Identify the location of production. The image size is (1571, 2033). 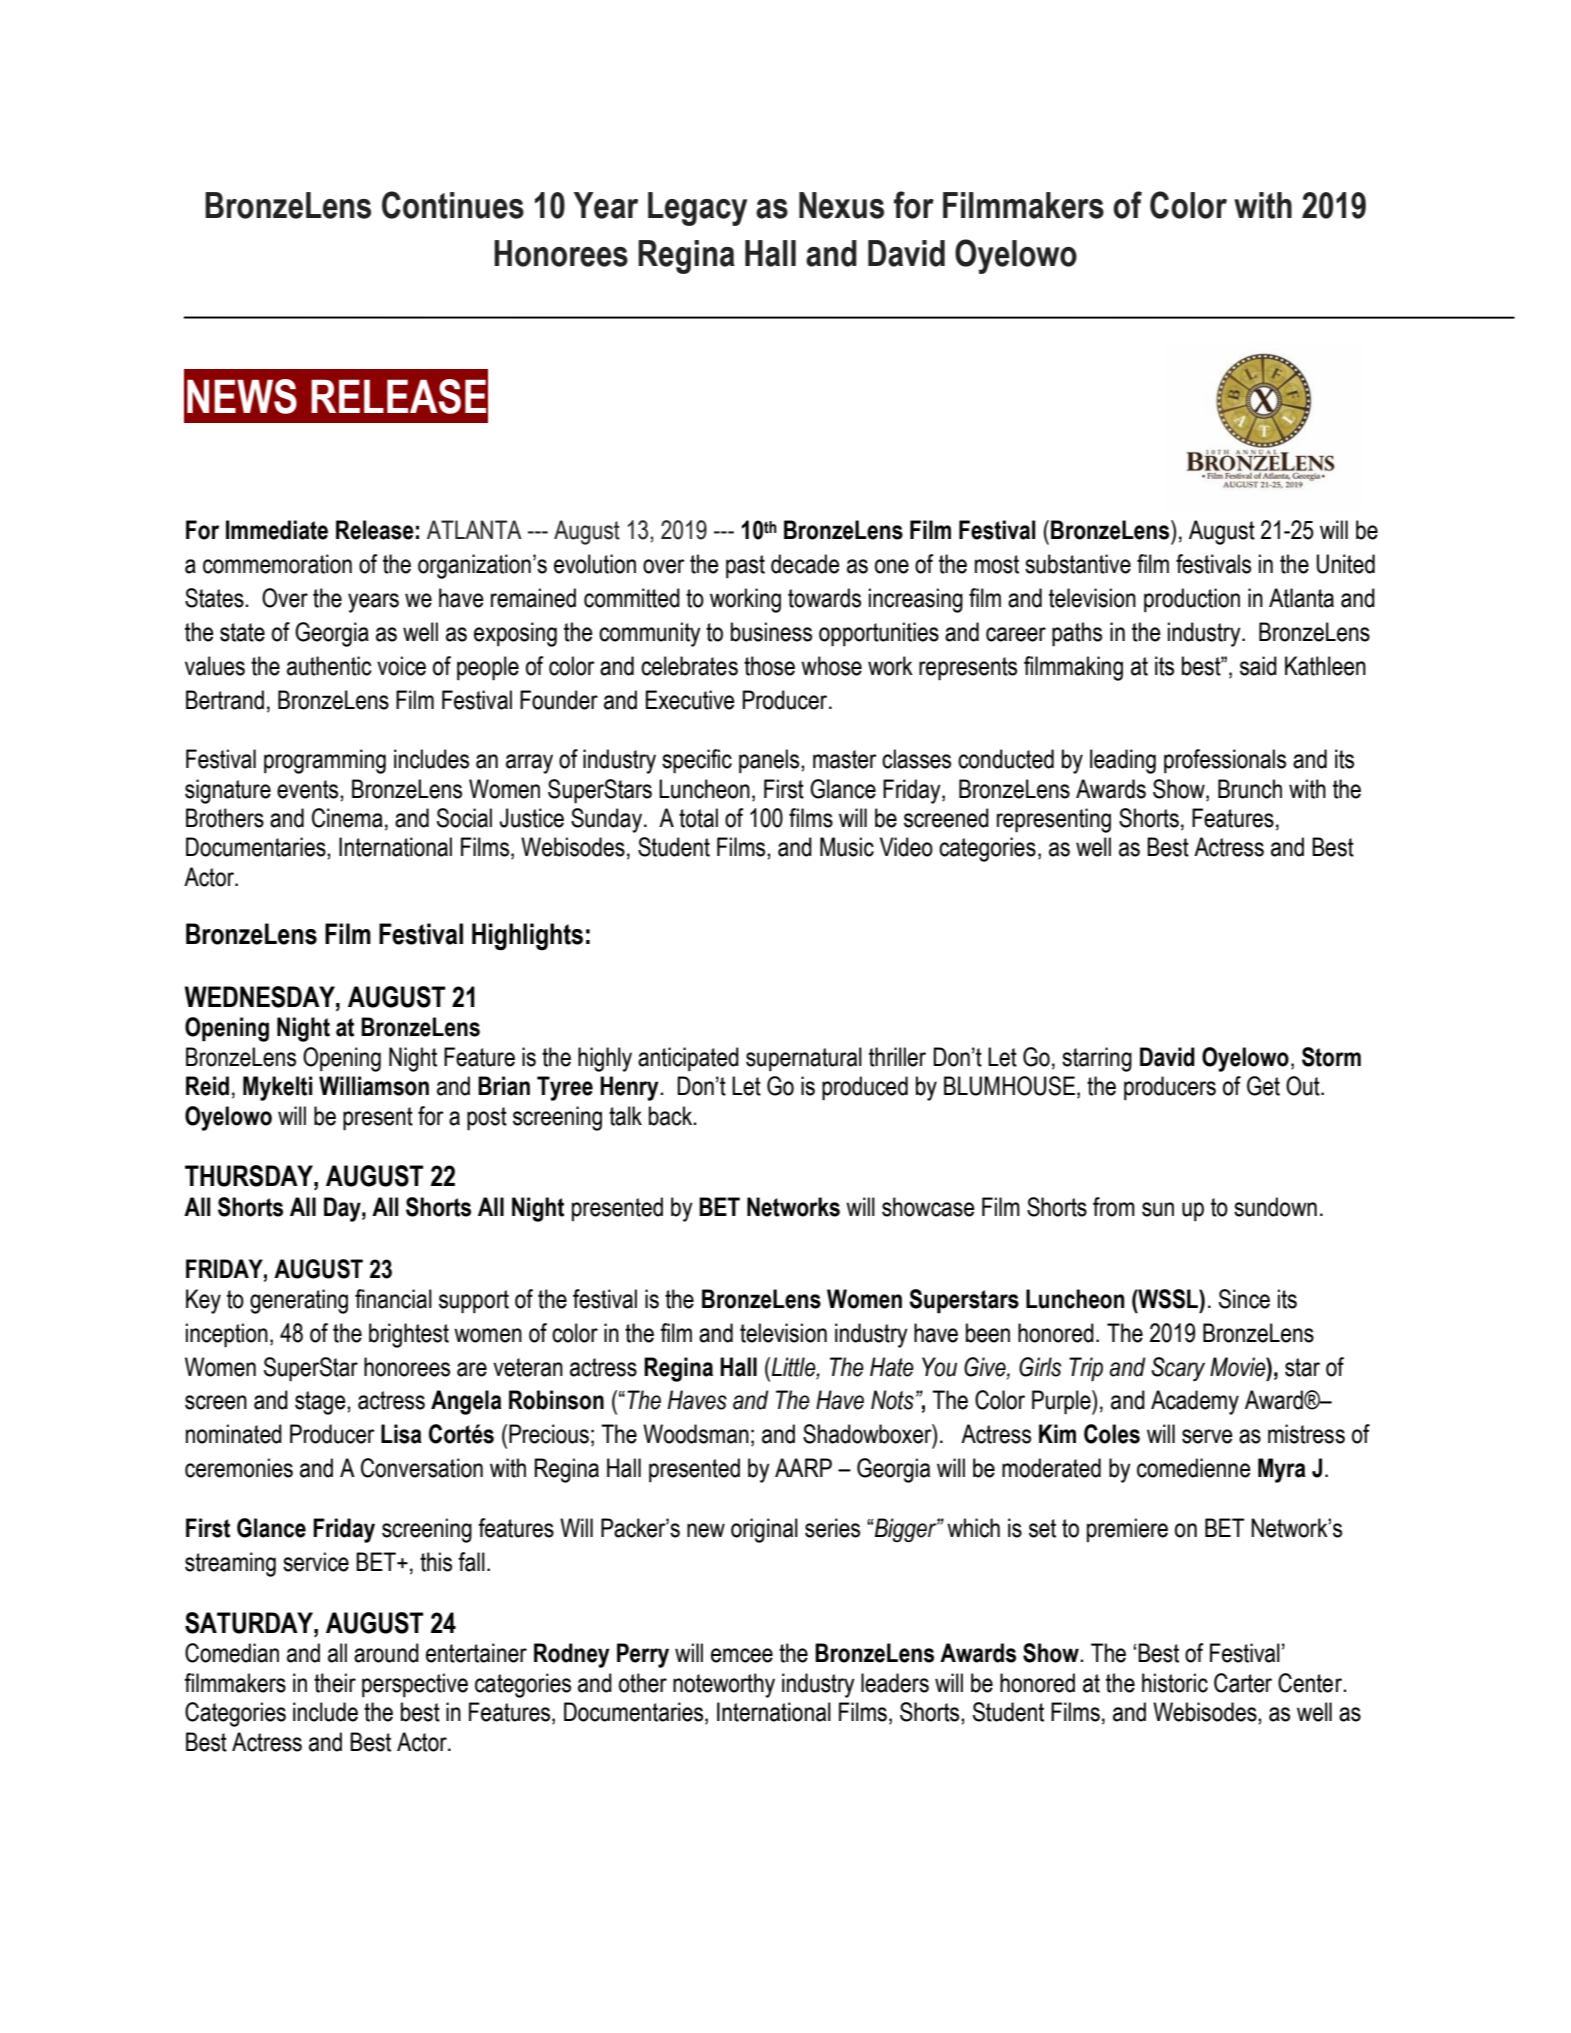
(1192, 600).
